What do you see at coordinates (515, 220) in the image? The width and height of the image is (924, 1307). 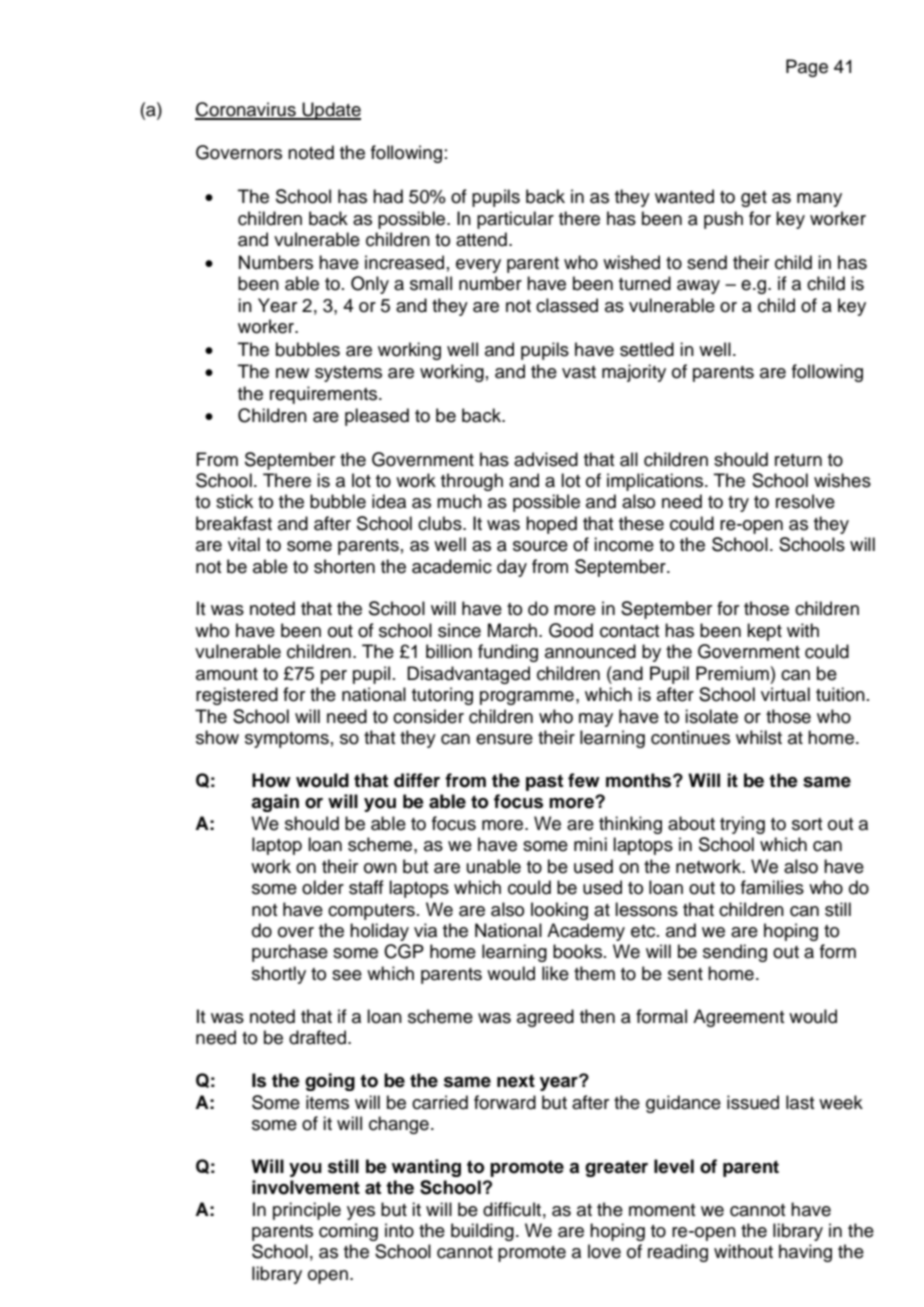 I see `particular` at bounding box center [515, 220].
